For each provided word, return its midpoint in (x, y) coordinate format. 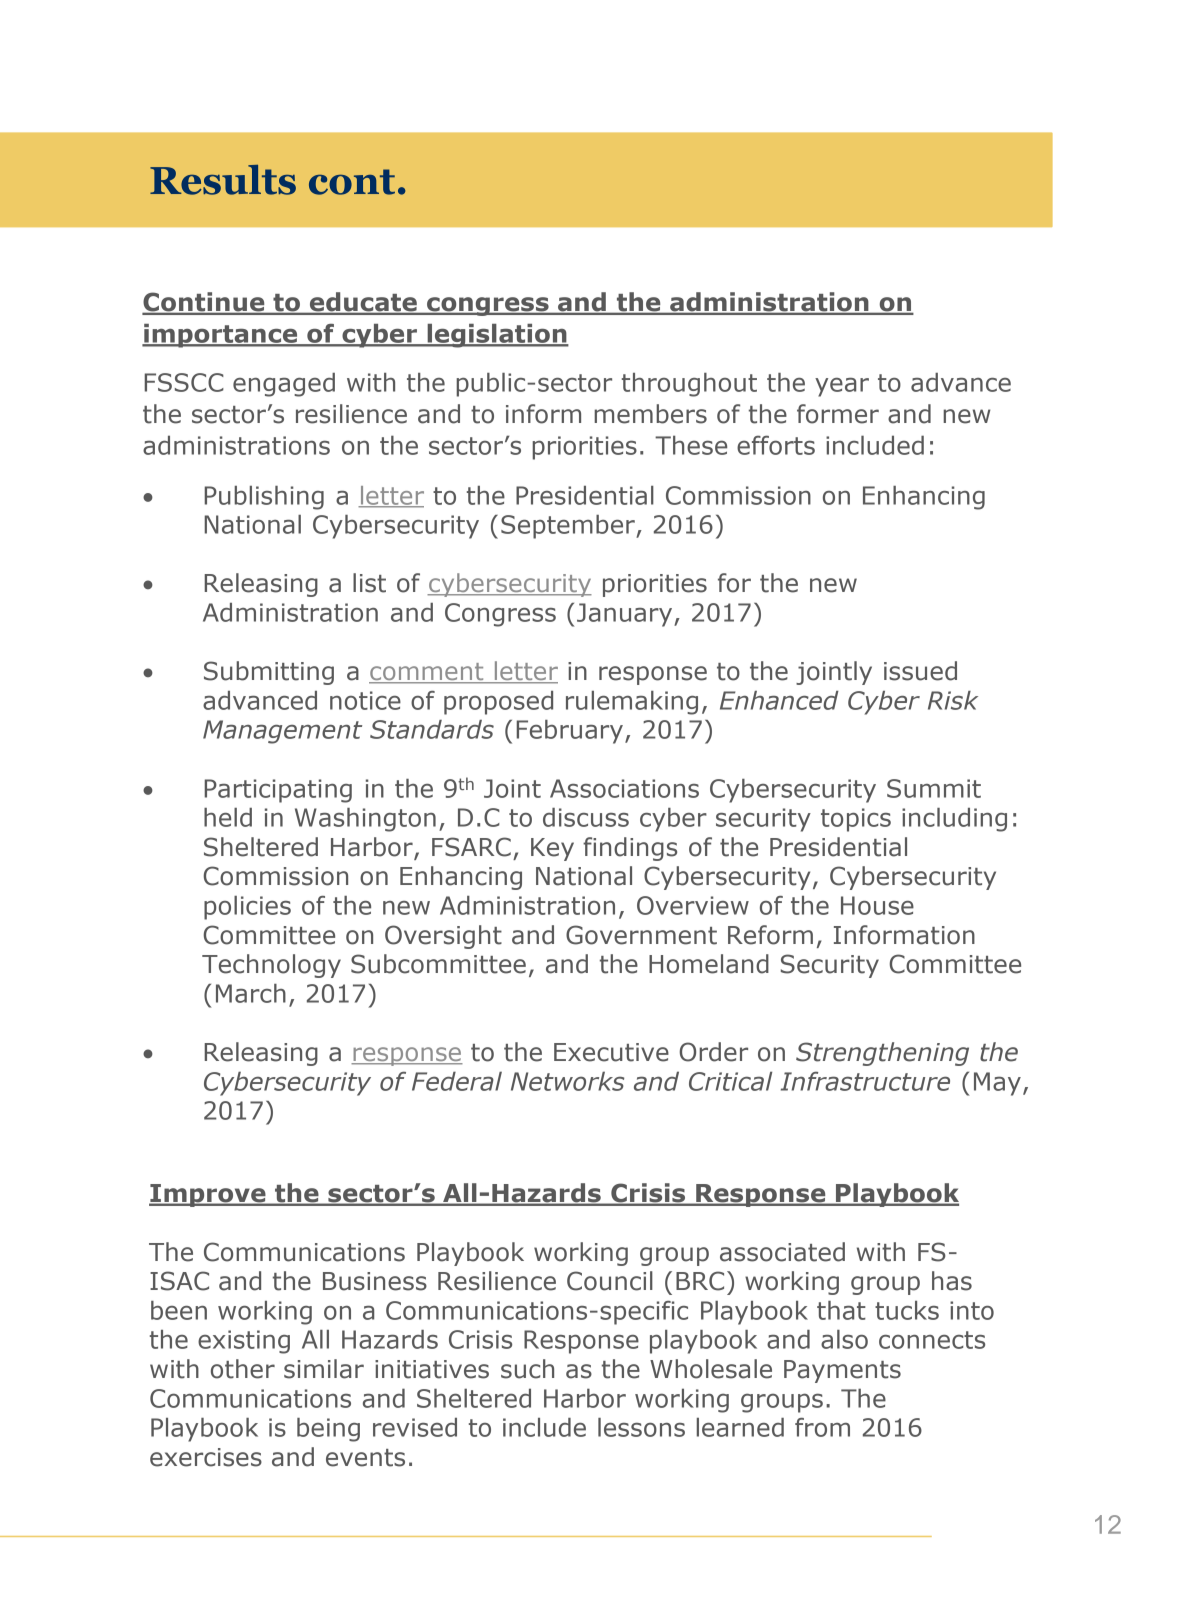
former (838, 414)
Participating (278, 791)
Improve (208, 1195)
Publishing (264, 498)
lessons (641, 1427)
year (842, 387)
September (569, 527)
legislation (497, 336)
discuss (586, 817)
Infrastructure (865, 1081)
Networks (567, 1081)
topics (856, 820)
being (328, 1430)
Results (223, 180)
